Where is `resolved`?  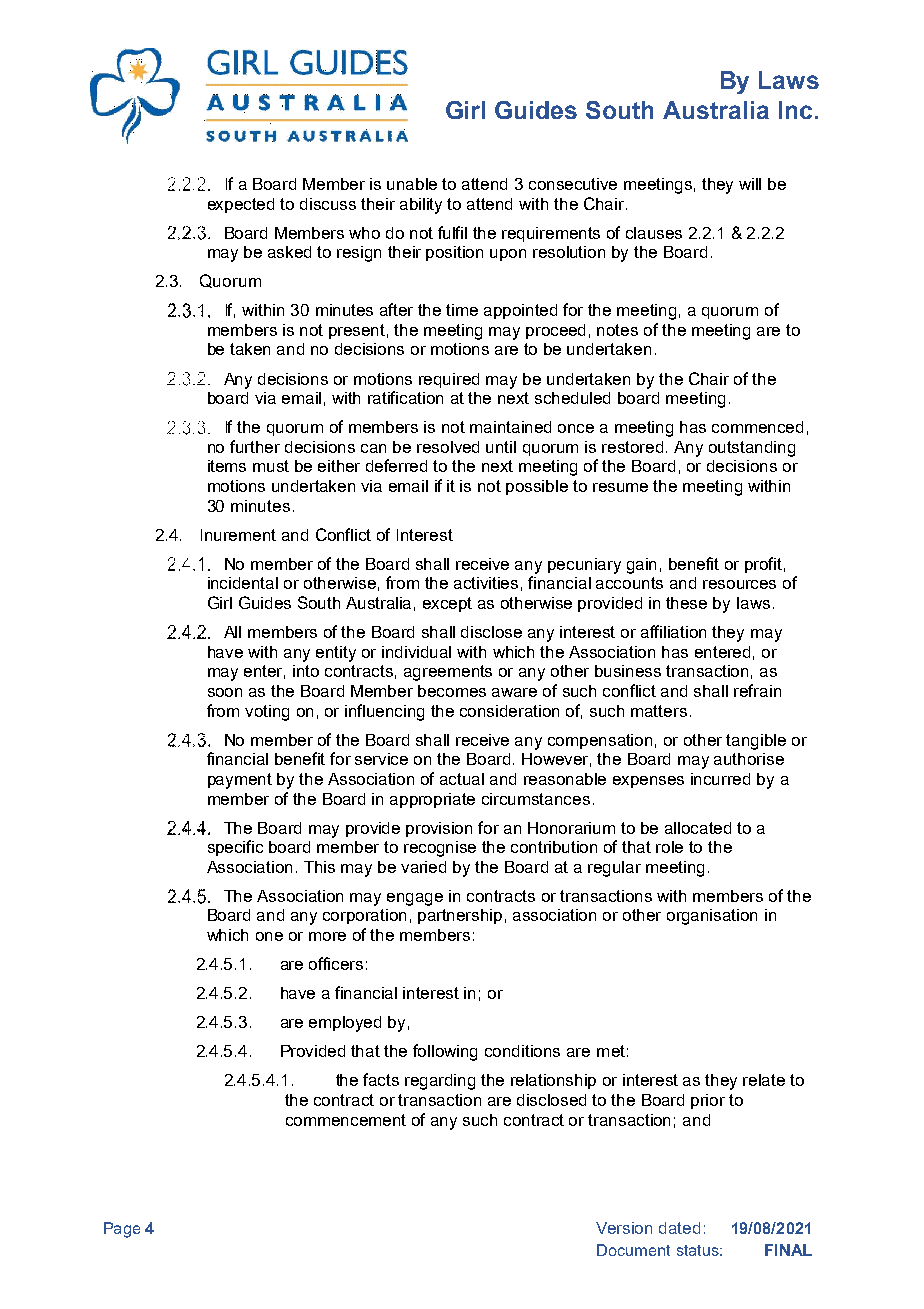 resolved is located at coordinates (448, 447).
